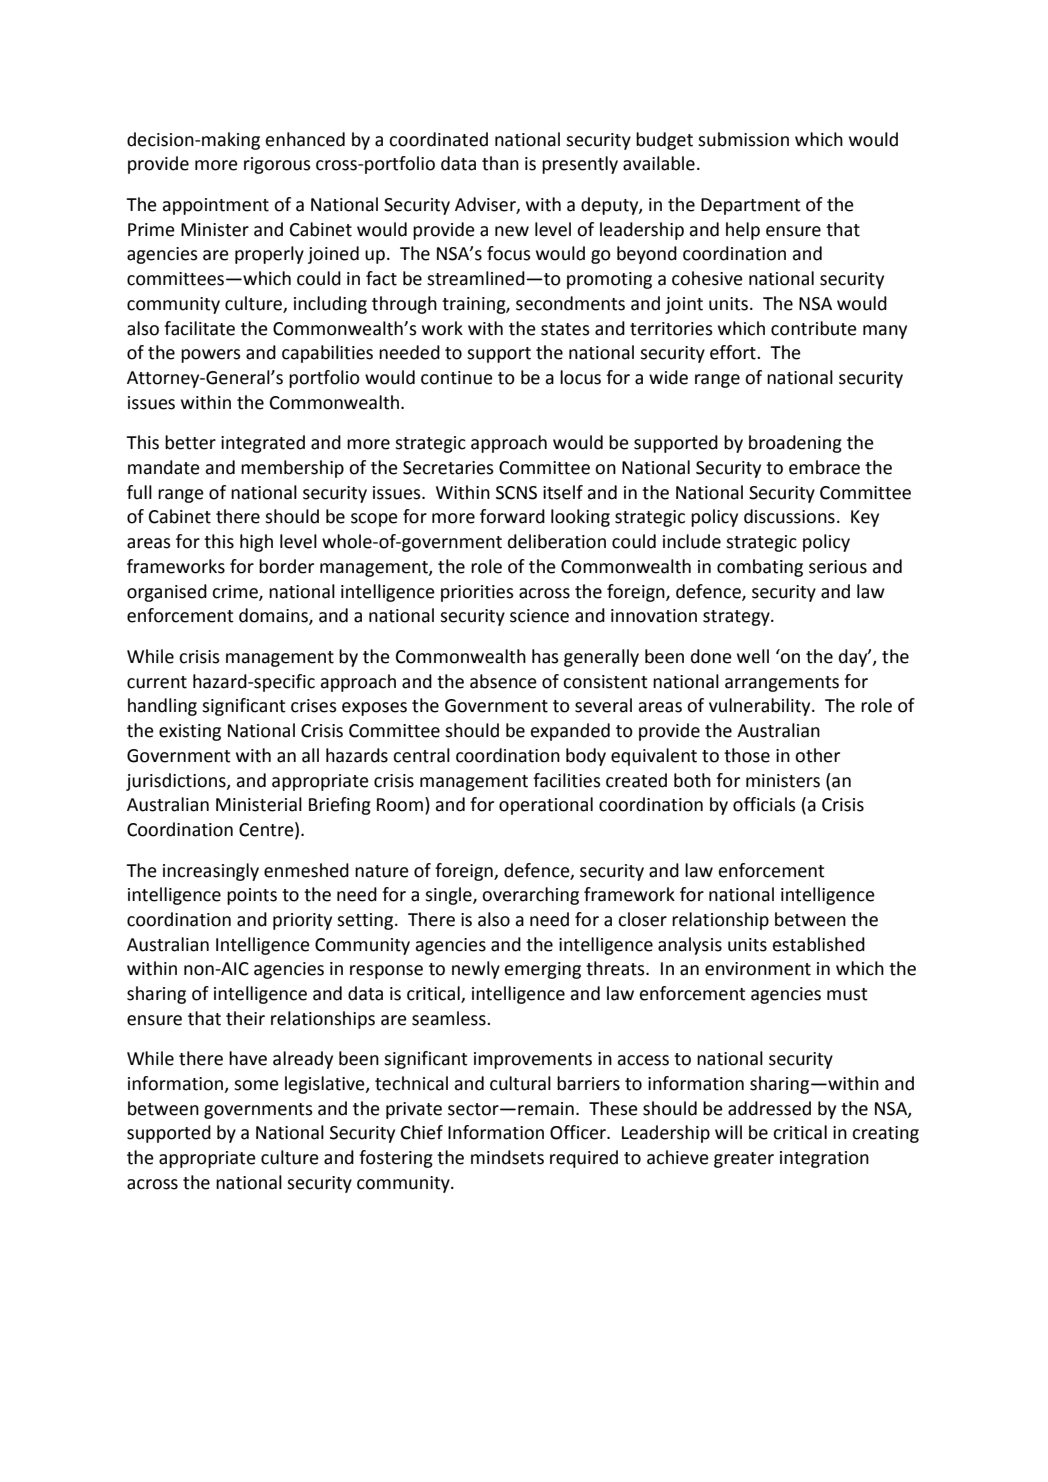  What do you see at coordinates (507, 1157) in the image?
I see `mindsets` at bounding box center [507, 1157].
